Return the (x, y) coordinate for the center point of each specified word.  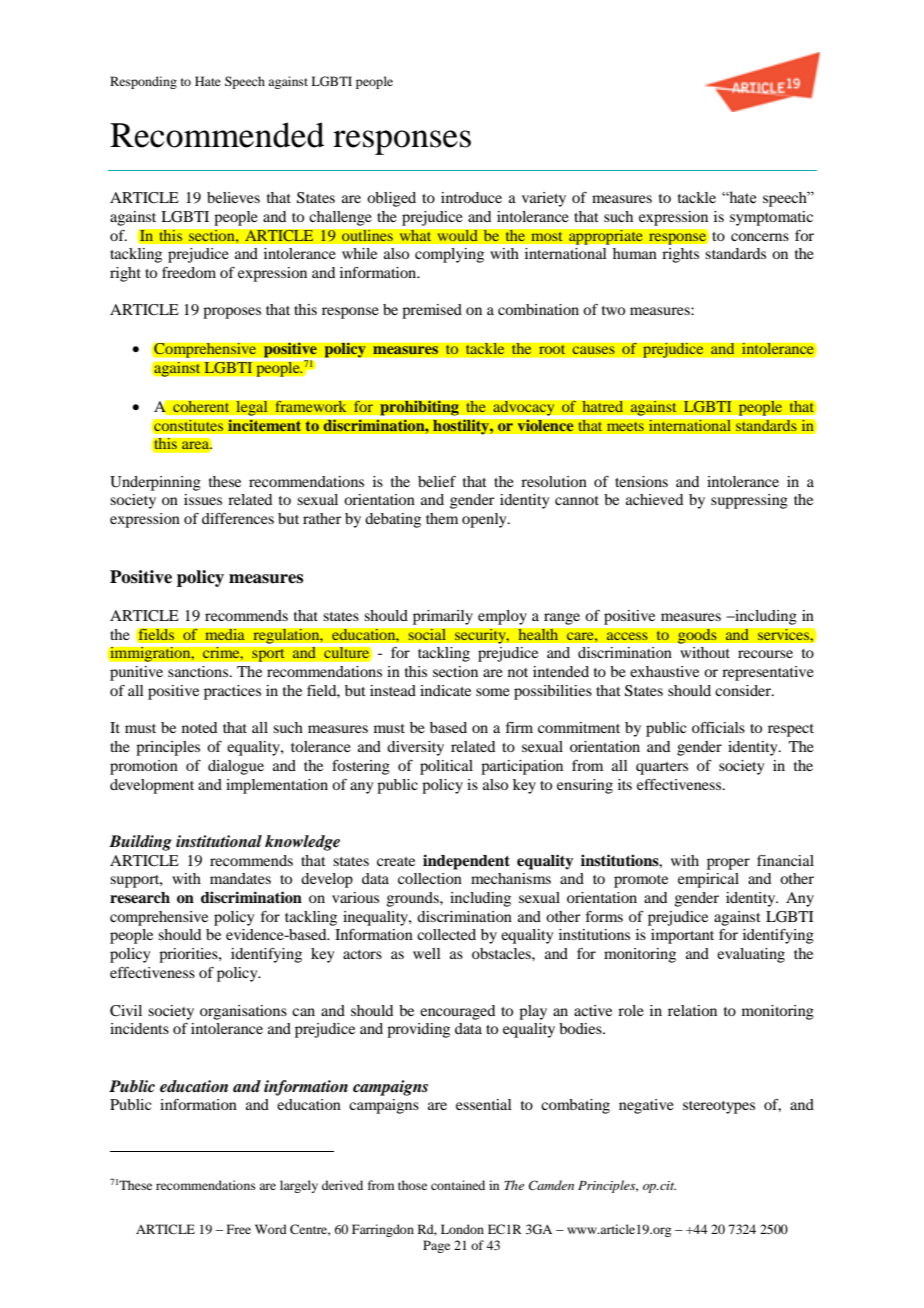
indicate (445, 690)
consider (744, 690)
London (462, 1229)
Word (271, 1229)
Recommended (217, 135)
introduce (471, 197)
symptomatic (771, 218)
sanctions (199, 671)
